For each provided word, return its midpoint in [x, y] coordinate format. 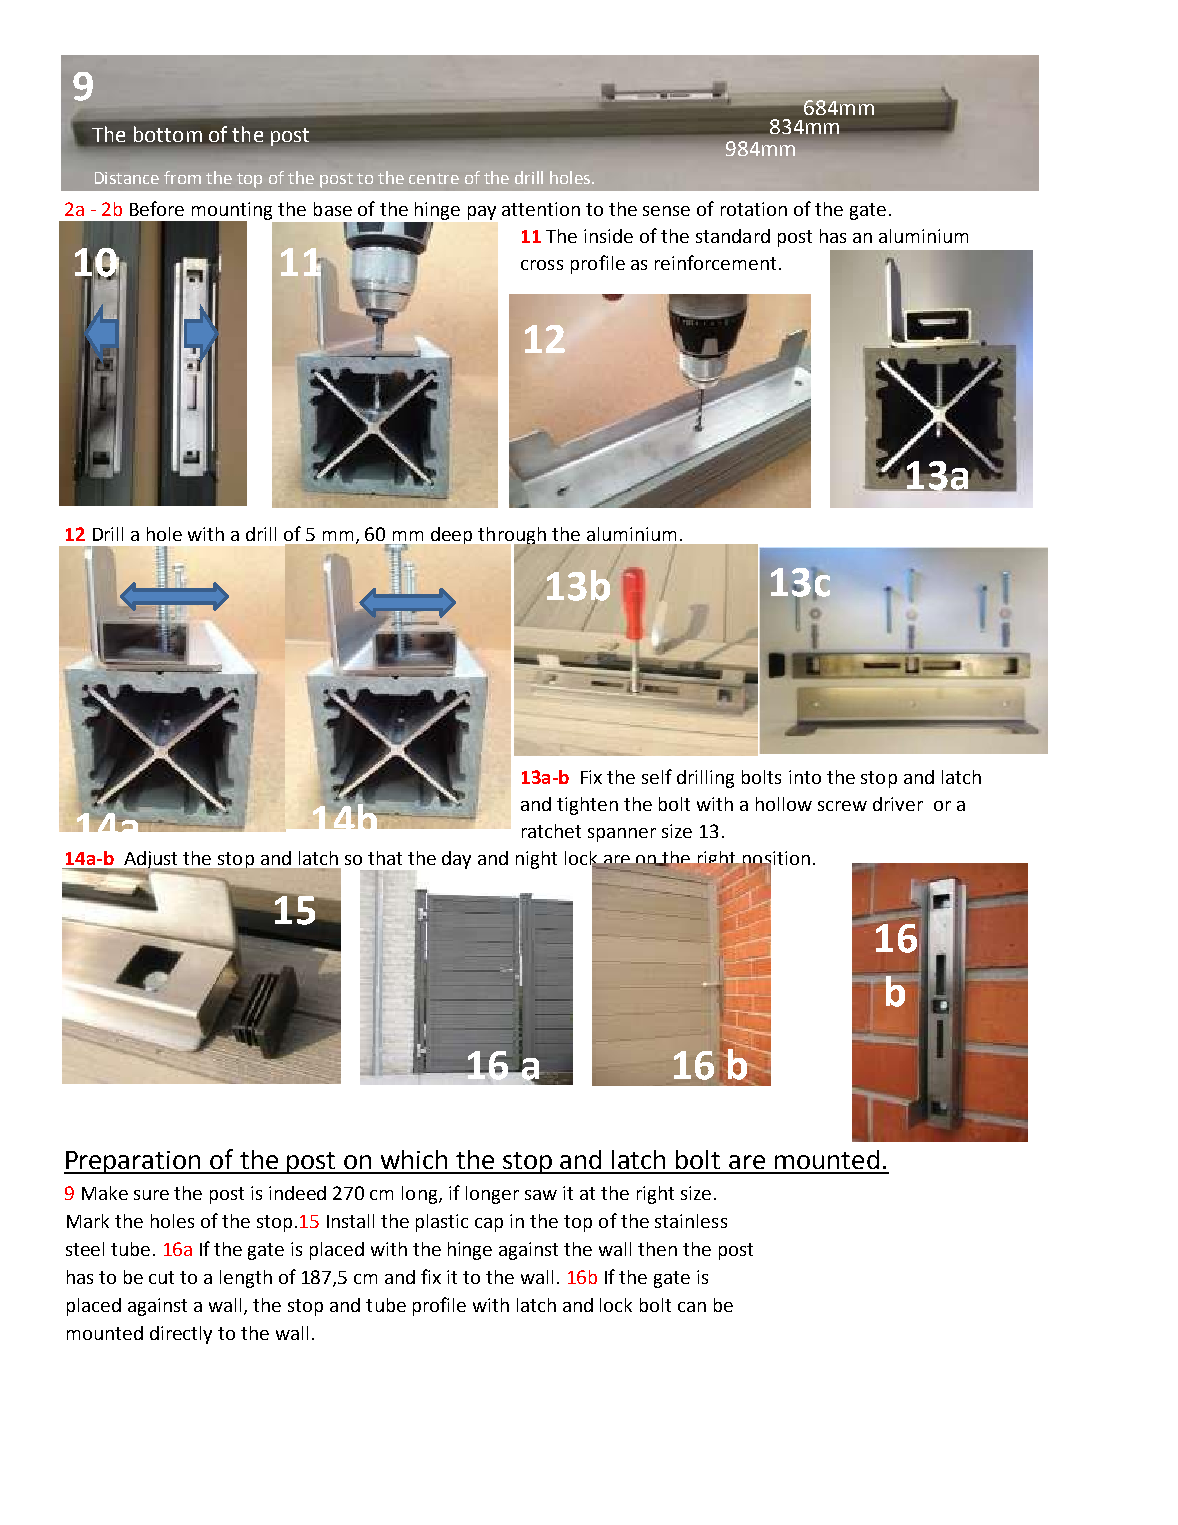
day [456, 860]
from [182, 177]
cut [161, 1277]
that [385, 858]
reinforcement [715, 262]
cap [489, 1225]
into [805, 777]
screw [842, 806]
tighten [587, 806]
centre [434, 178]
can [692, 1307]
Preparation [133, 1162]
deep [451, 535]
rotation [754, 209]
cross [542, 265]
